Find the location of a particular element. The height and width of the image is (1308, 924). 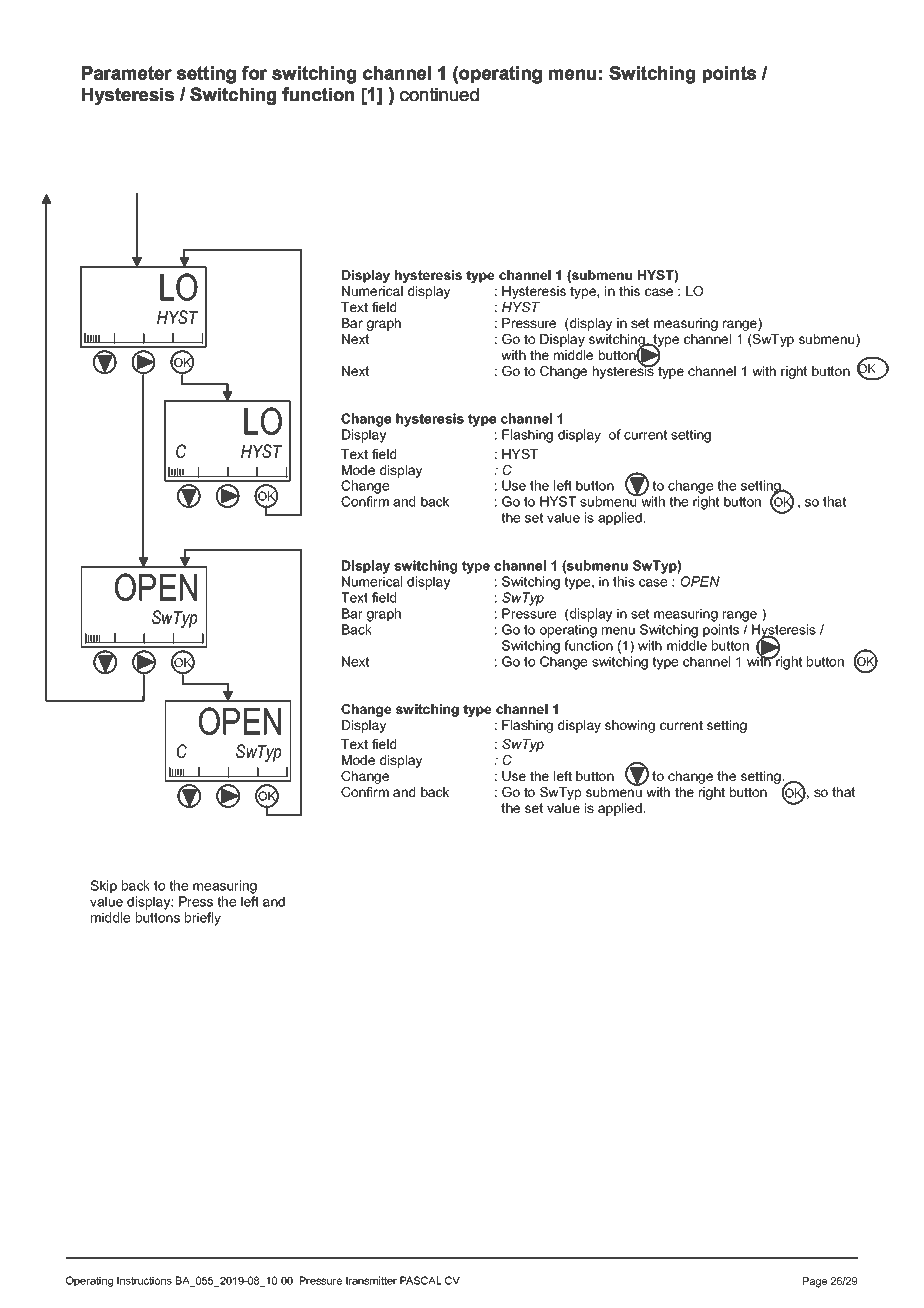

Instructions is located at coordinates (144, 1280).
